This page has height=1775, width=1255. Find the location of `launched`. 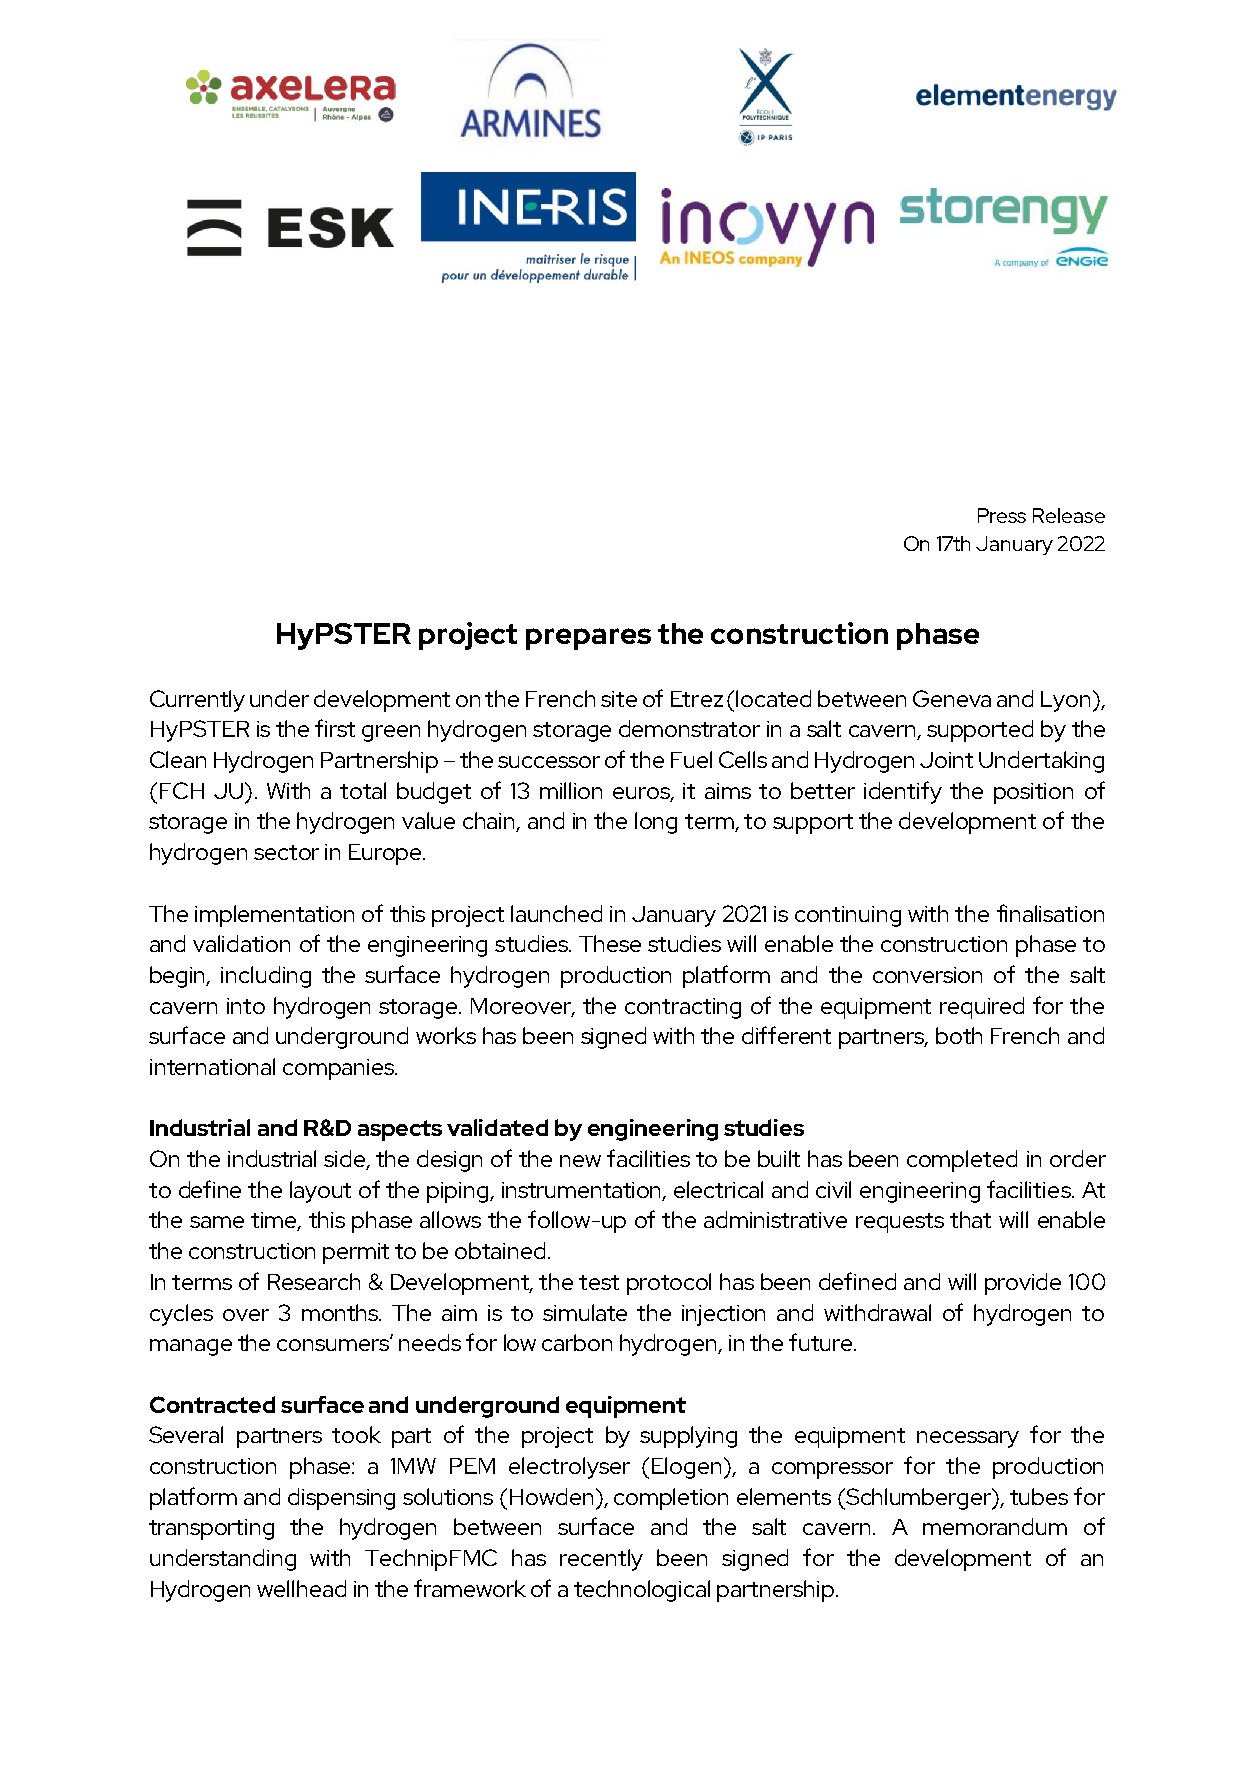

launched is located at coordinates (556, 913).
